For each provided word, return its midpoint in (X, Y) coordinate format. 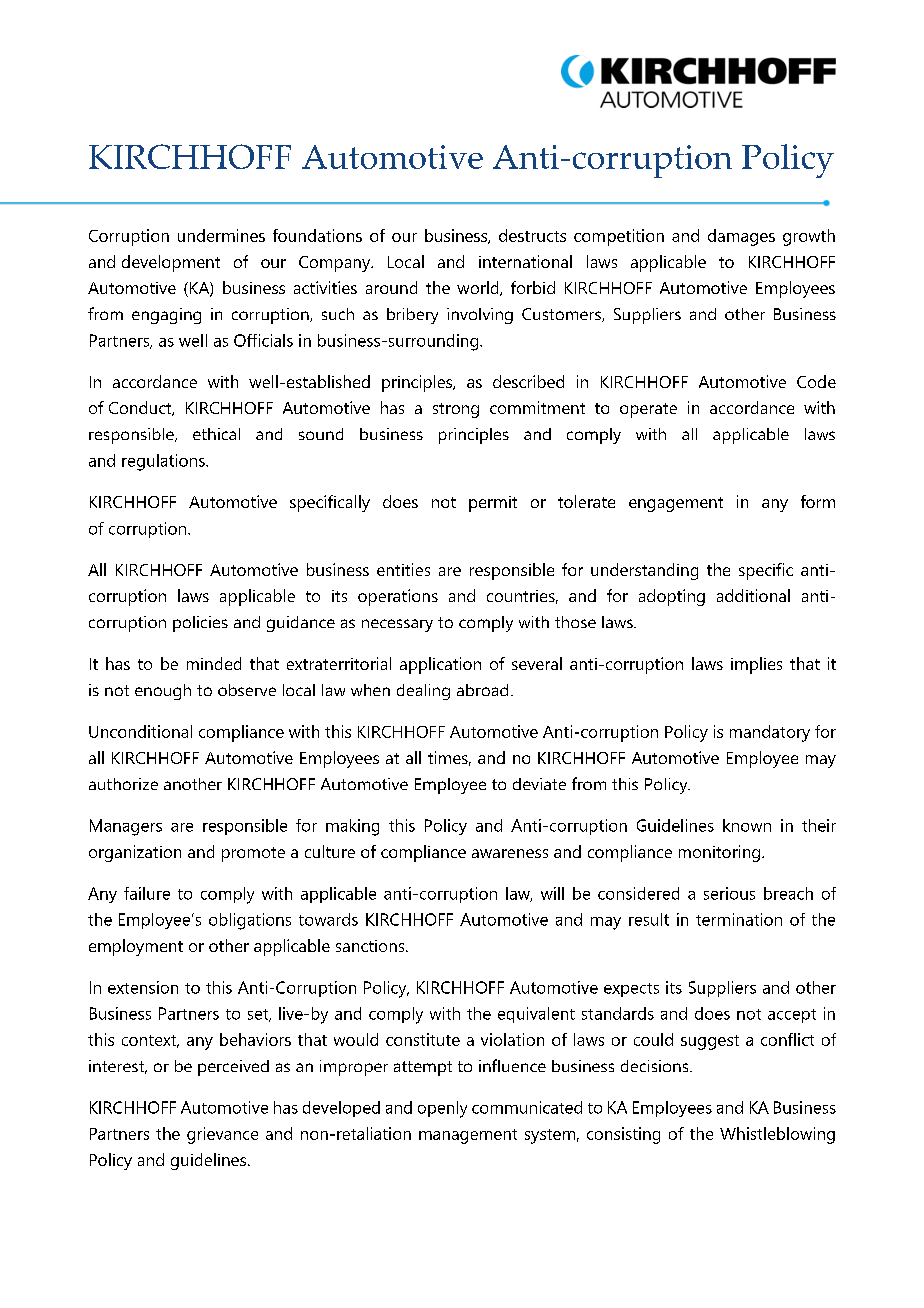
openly (442, 1109)
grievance (222, 1135)
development (171, 263)
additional (753, 595)
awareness (510, 853)
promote (253, 854)
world (479, 288)
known (747, 825)
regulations (164, 462)
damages (741, 237)
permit (493, 504)
